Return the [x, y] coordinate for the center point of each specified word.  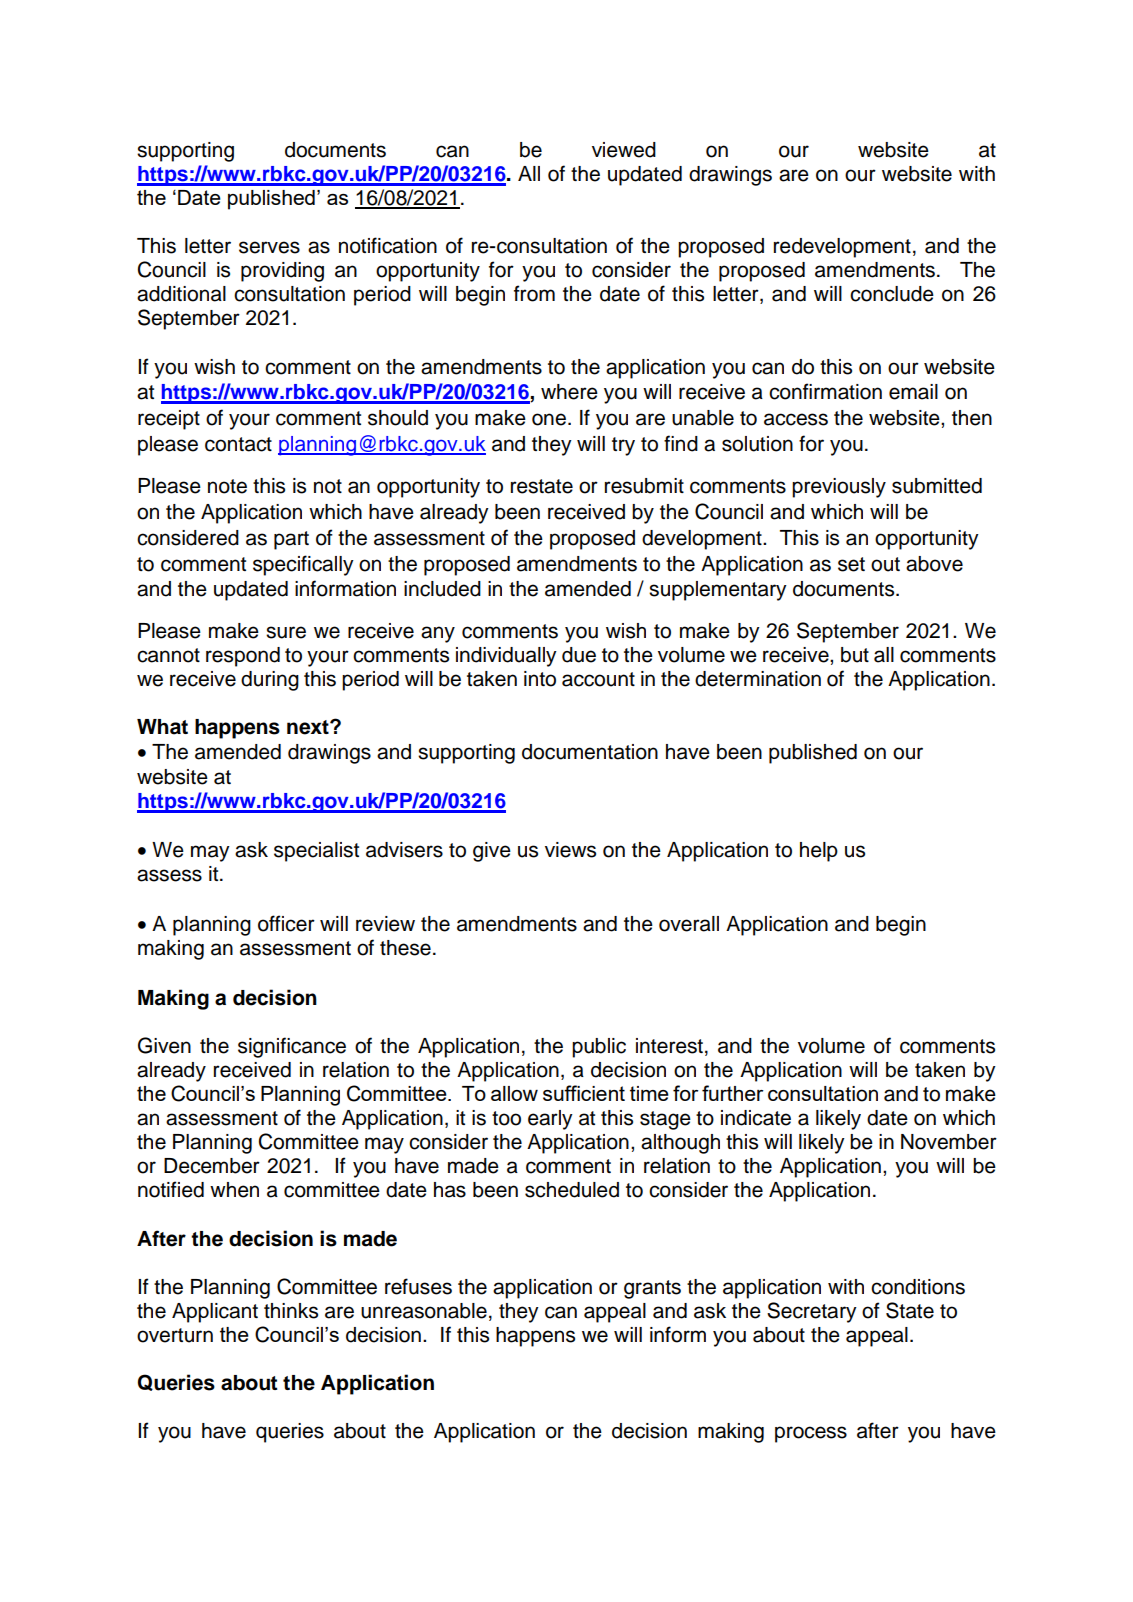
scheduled [572, 1190]
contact [238, 444]
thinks [291, 1311]
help [819, 852]
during [270, 681]
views [570, 850]
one [549, 419]
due [579, 655]
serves [269, 247]
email [913, 392]
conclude [892, 294]
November [949, 1142]
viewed [624, 150]
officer [286, 923]
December [212, 1166]
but [855, 655]
